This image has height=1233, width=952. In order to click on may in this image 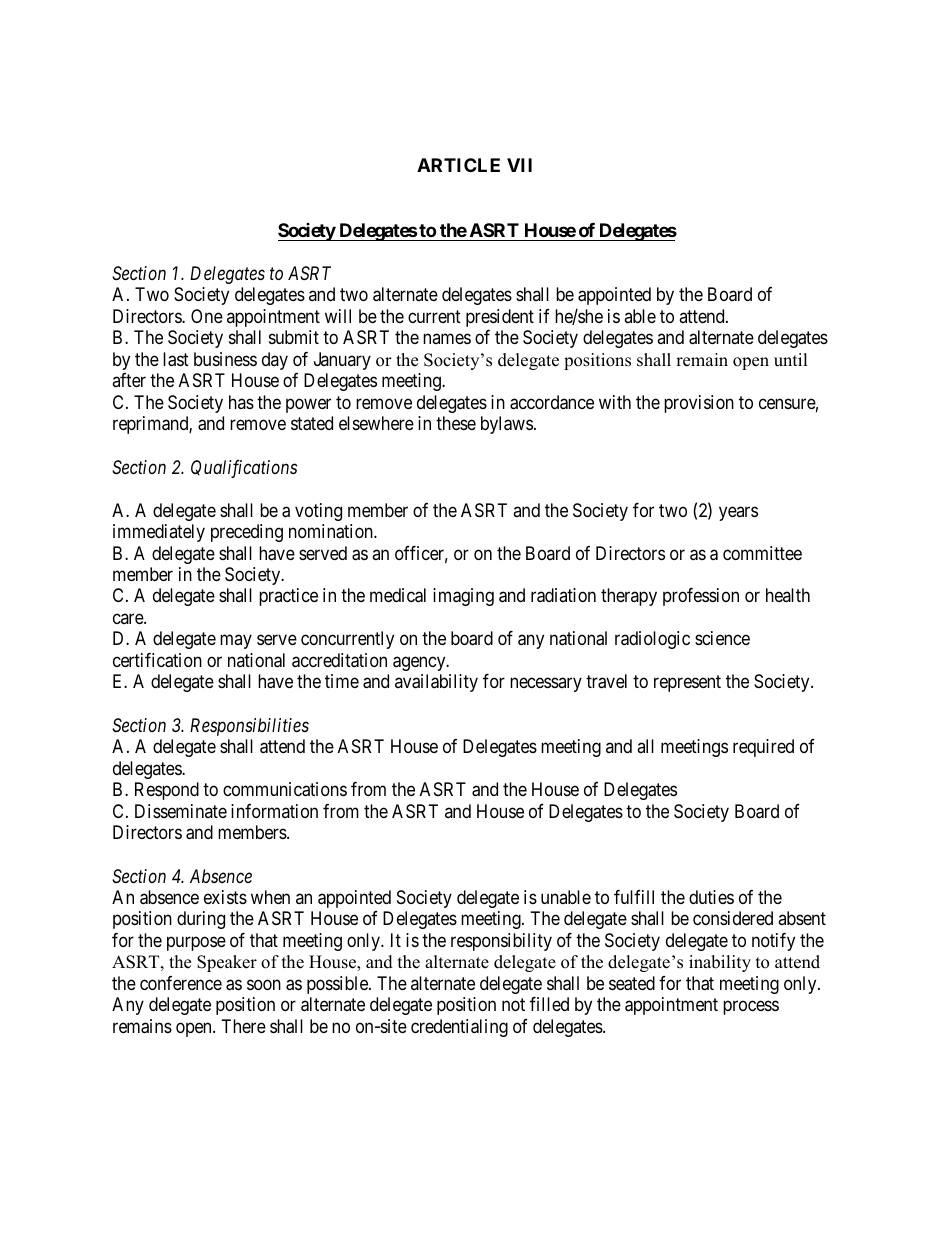, I will do `click(236, 642)`.
